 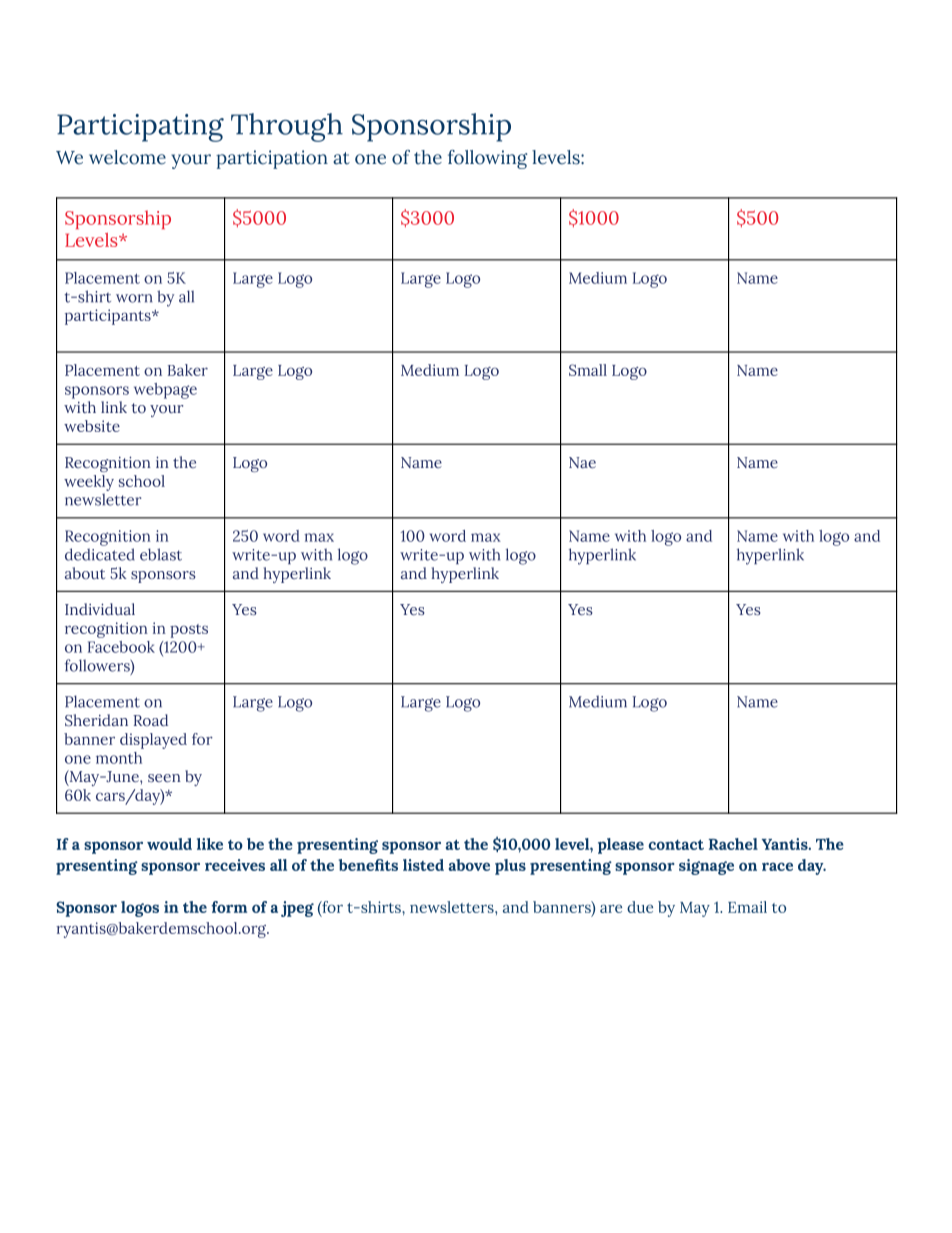 I want to click on form, so click(x=229, y=907).
